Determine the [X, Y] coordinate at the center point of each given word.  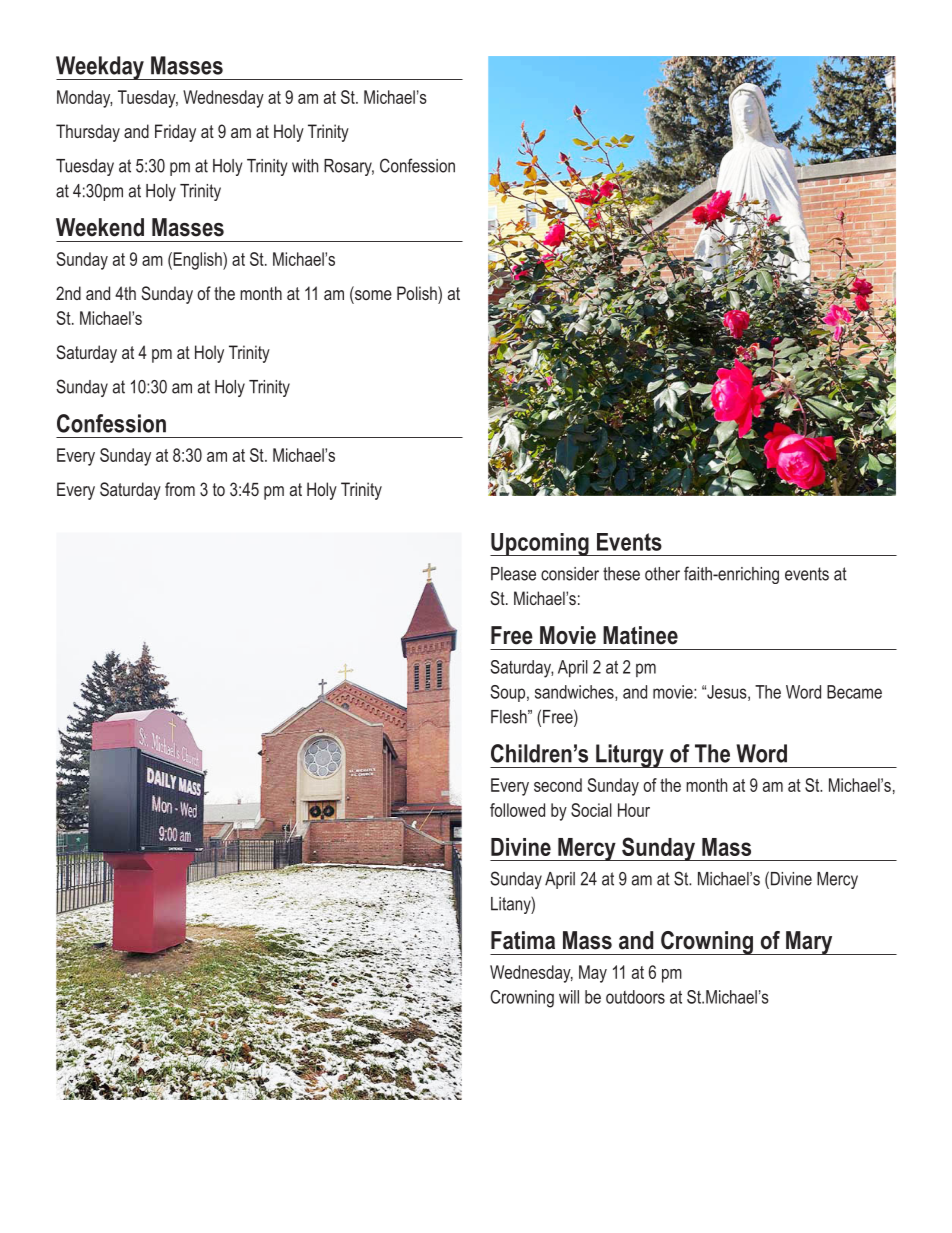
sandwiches [575, 693]
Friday [175, 133]
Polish [418, 293]
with [305, 166]
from [180, 489]
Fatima [523, 940]
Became [854, 692]
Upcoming [540, 544]
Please [513, 574]
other [662, 574]
